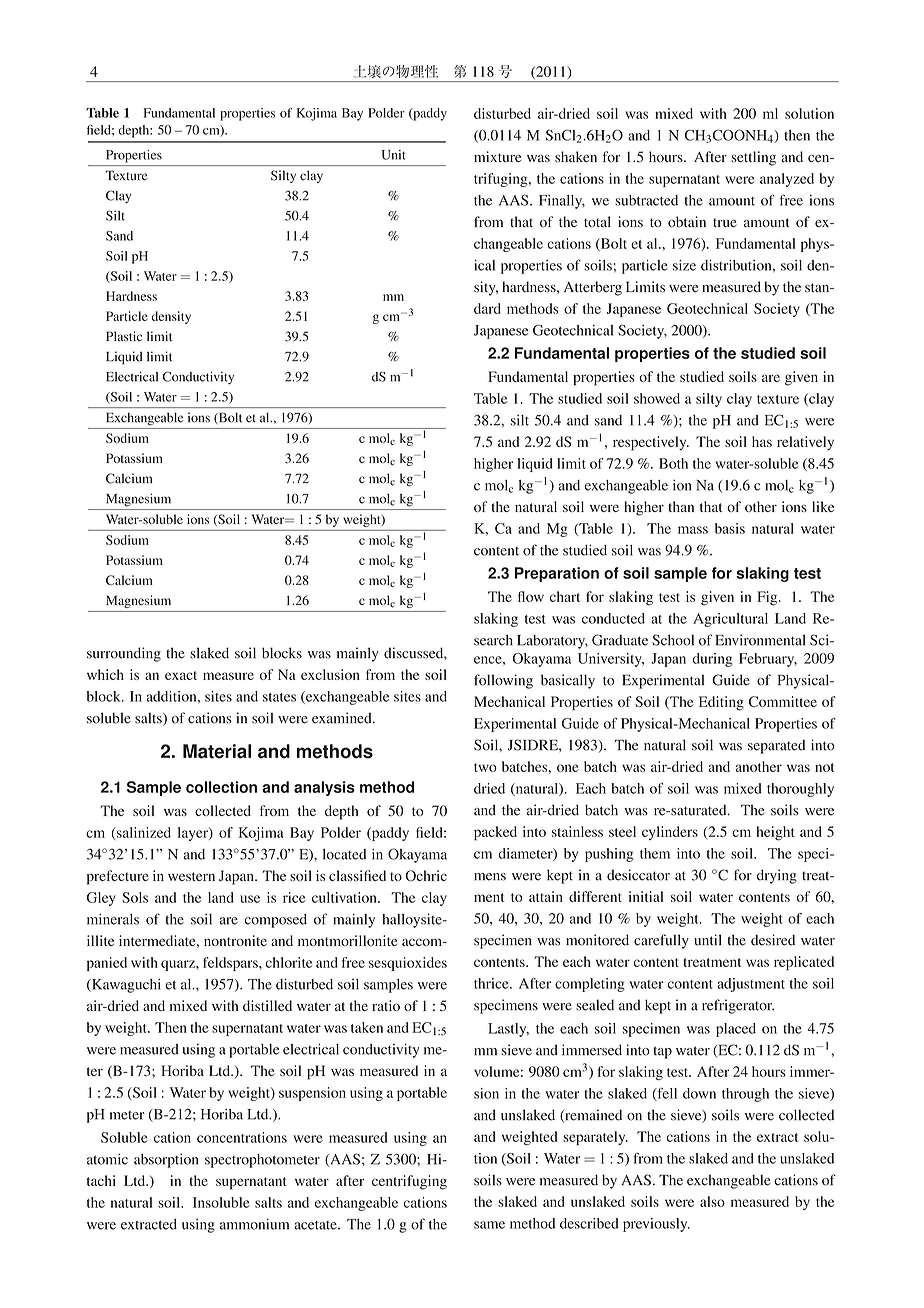  Describe the element at coordinates (721, 703) in the screenshot. I see `Editing` at that location.
